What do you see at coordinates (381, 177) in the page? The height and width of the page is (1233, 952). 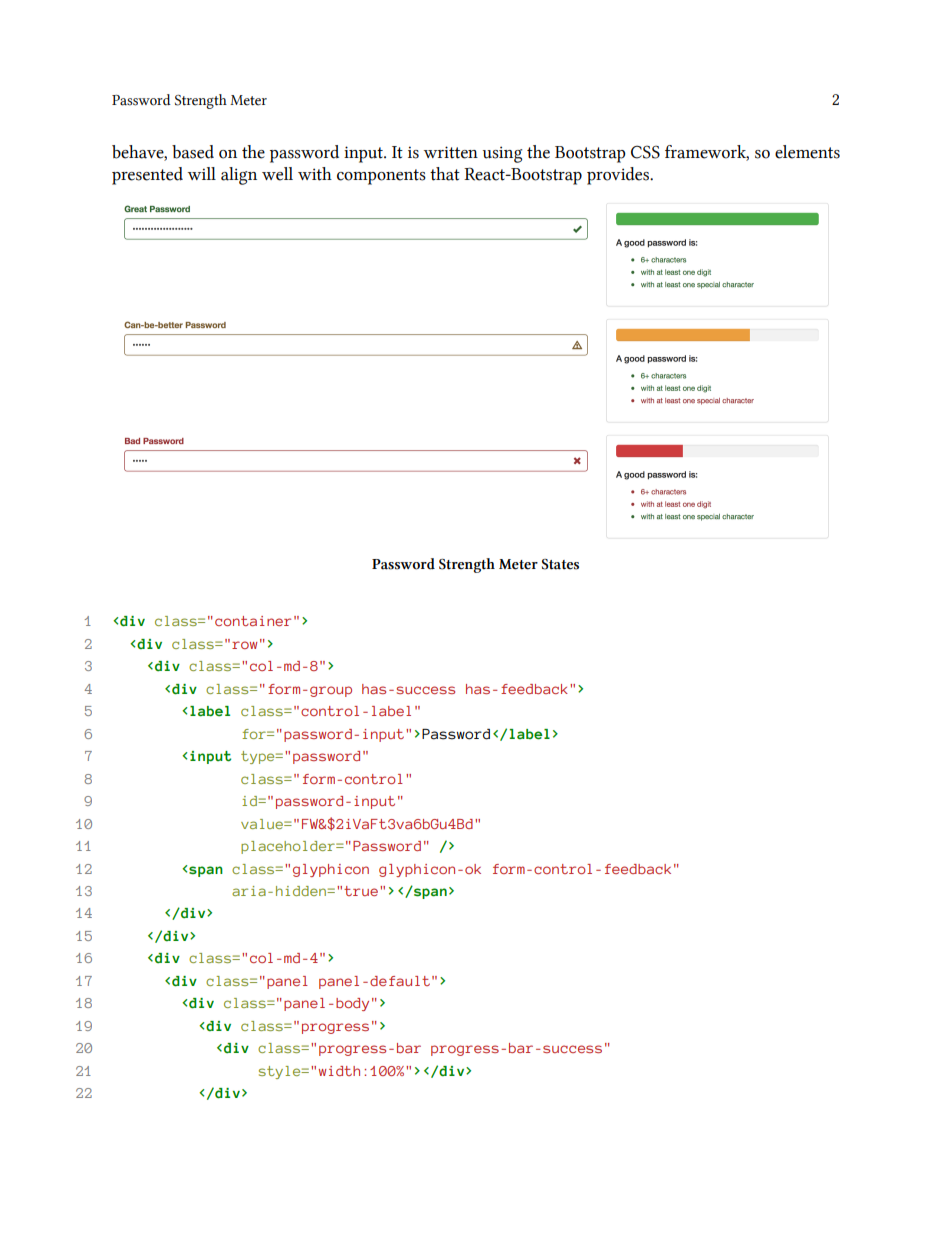 I see `components` at bounding box center [381, 177].
